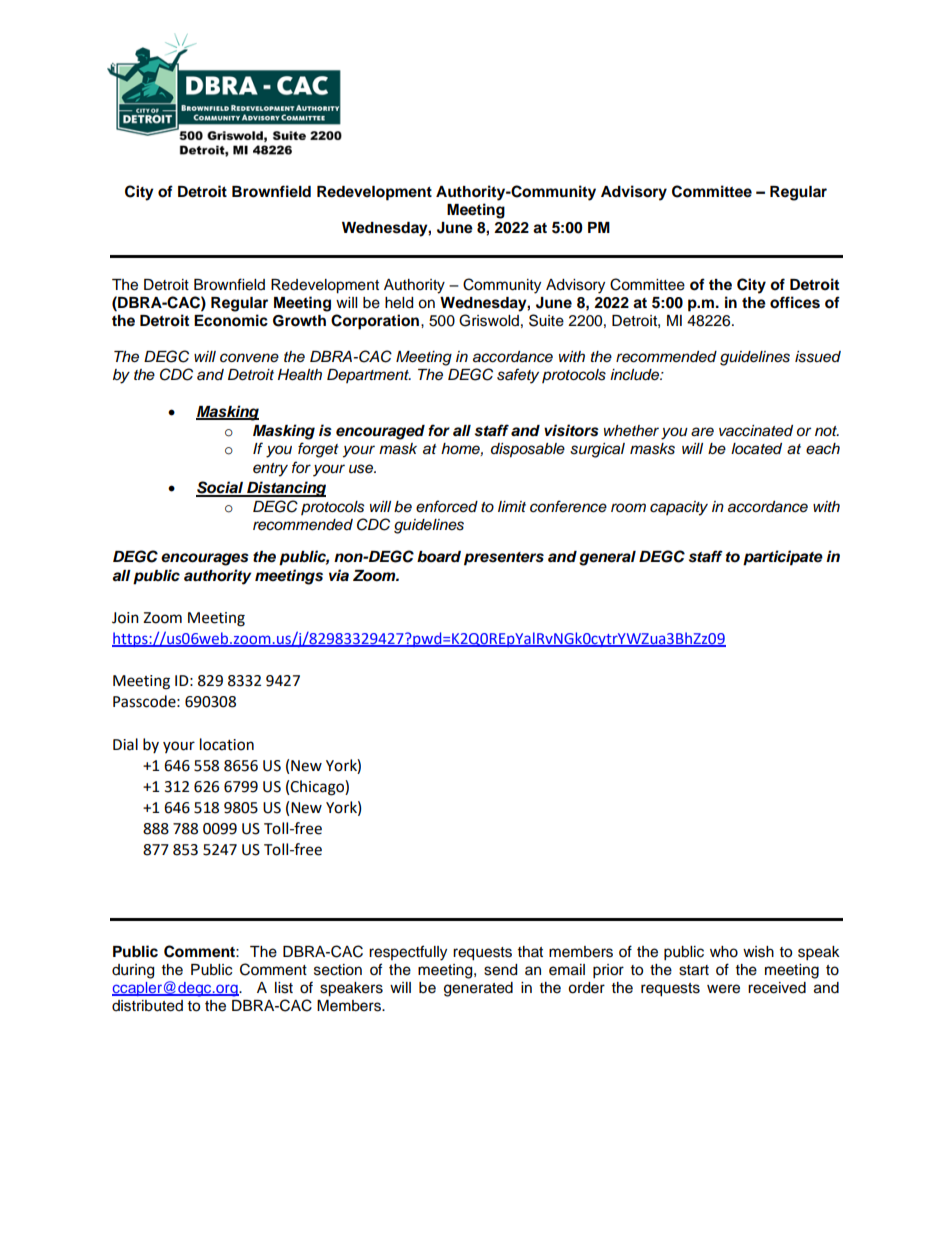  I want to click on Chicago, so click(318, 788).
